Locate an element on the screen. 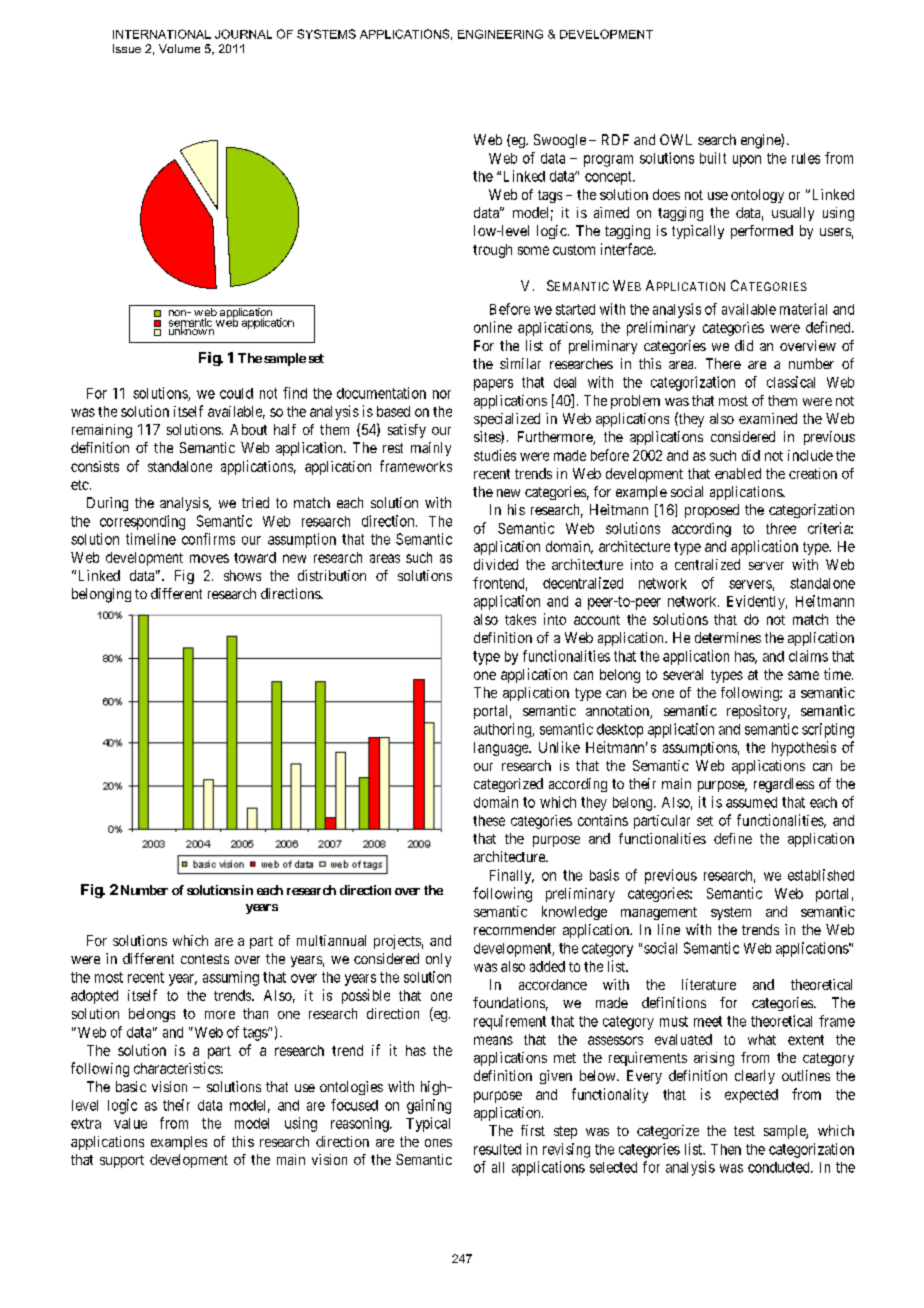 The height and width of the screenshot is (1308, 924). value is located at coordinates (130, 1123).
